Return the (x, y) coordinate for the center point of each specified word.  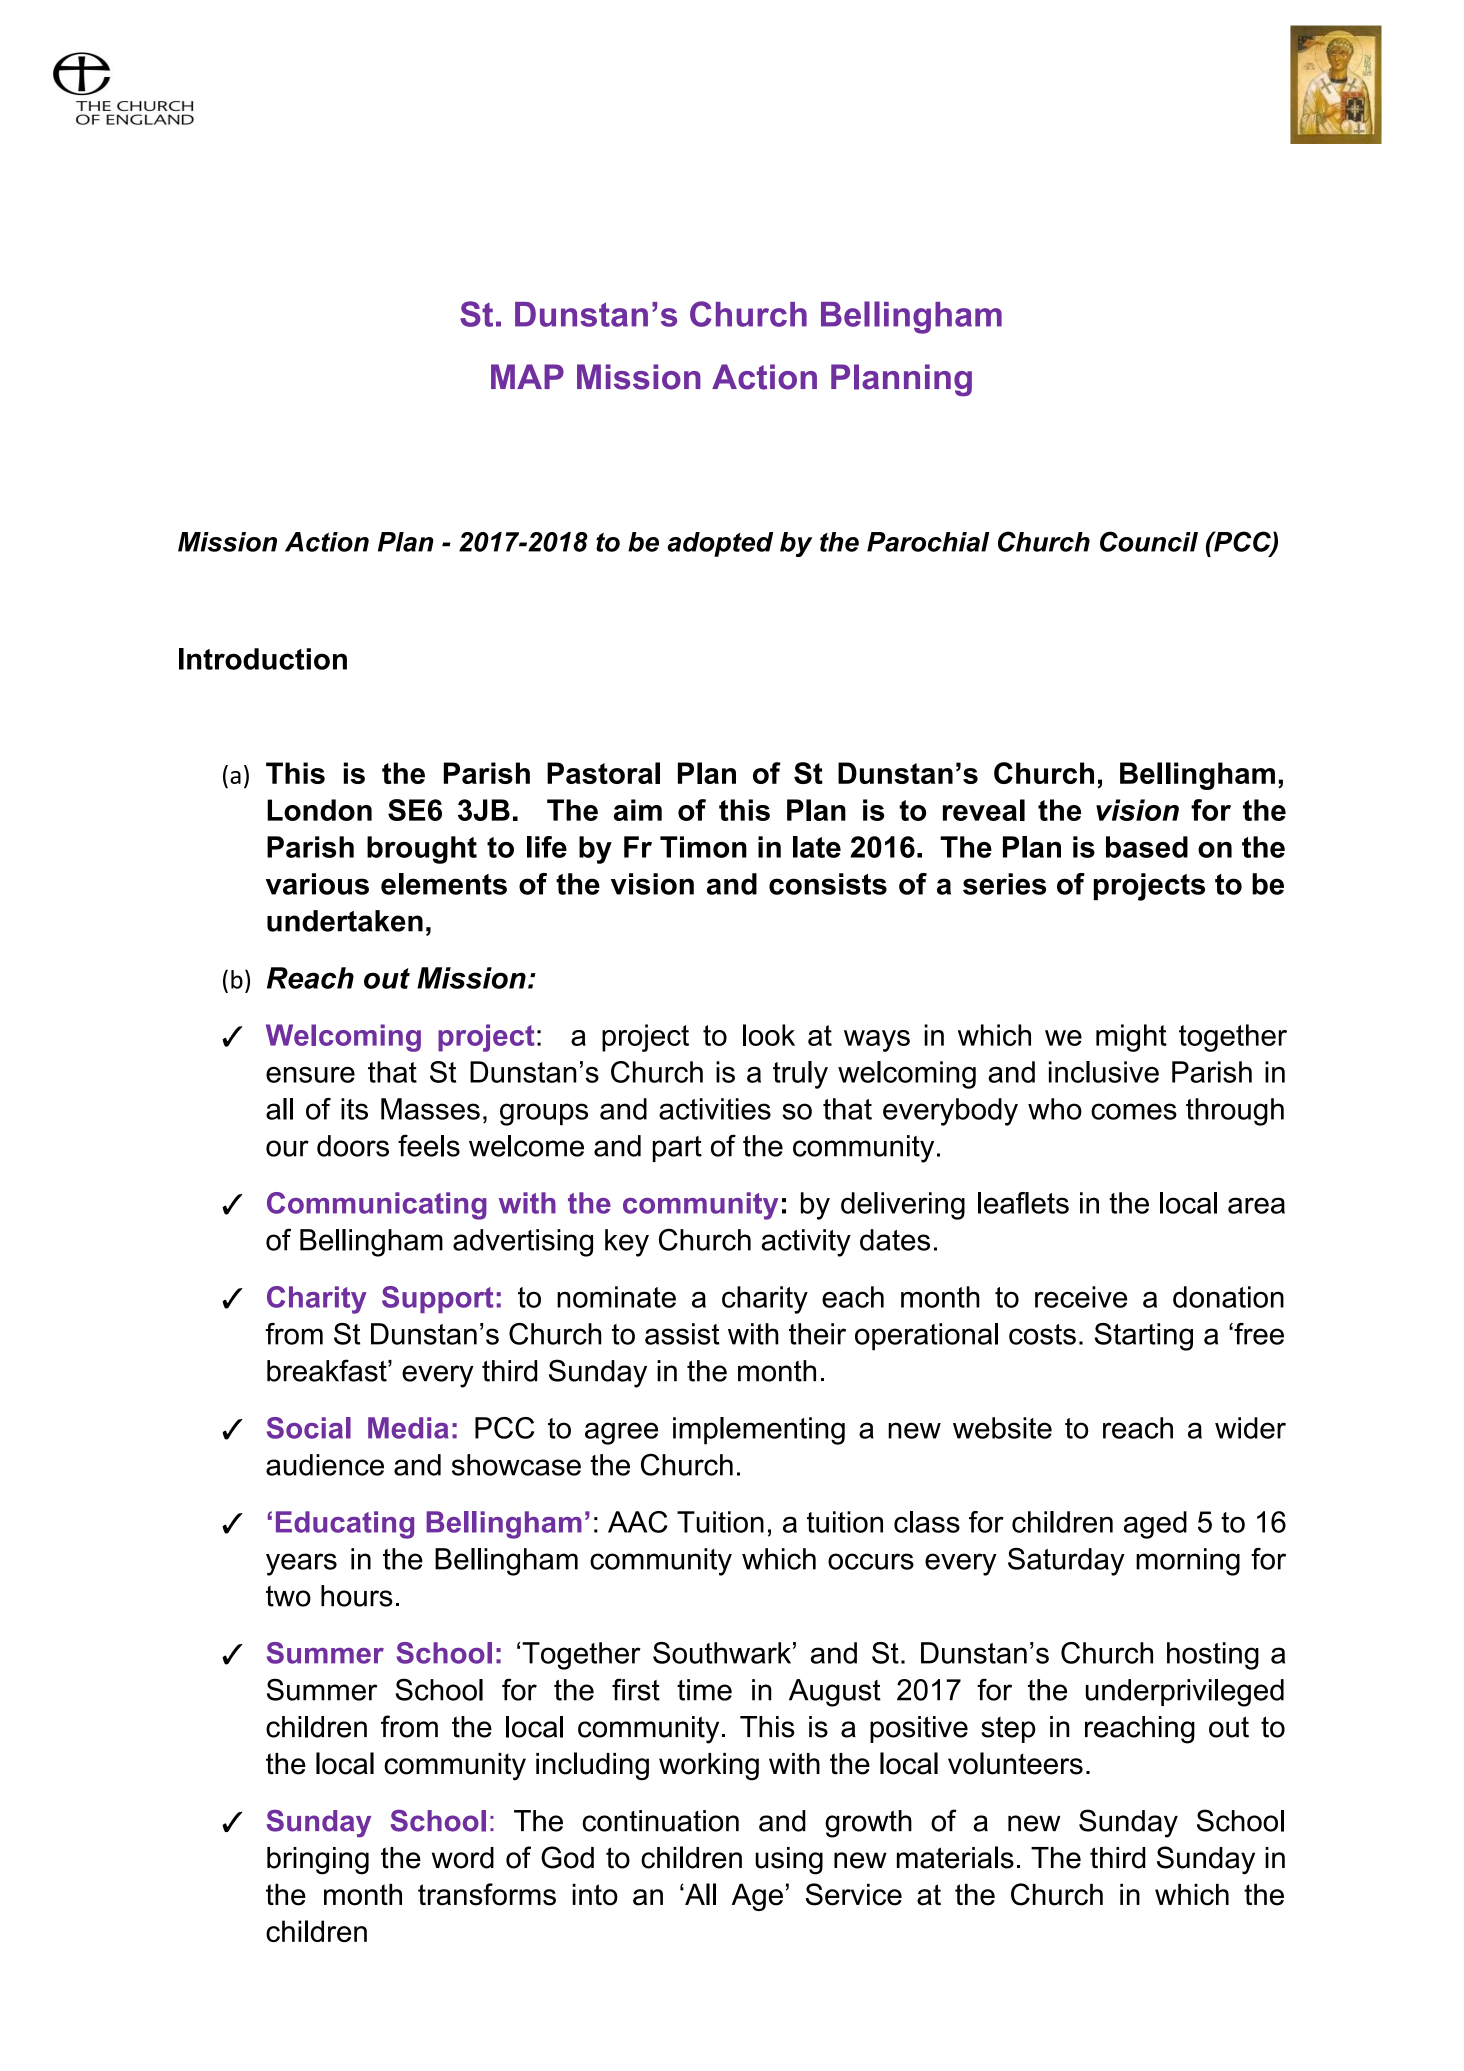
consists (828, 884)
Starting (1143, 1337)
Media (408, 1428)
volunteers (1015, 1763)
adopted (720, 544)
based (1147, 847)
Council (1149, 541)
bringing (318, 1861)
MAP (527, 376)
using (789, 1861)
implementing (759, 1431)
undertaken (345, 921)
